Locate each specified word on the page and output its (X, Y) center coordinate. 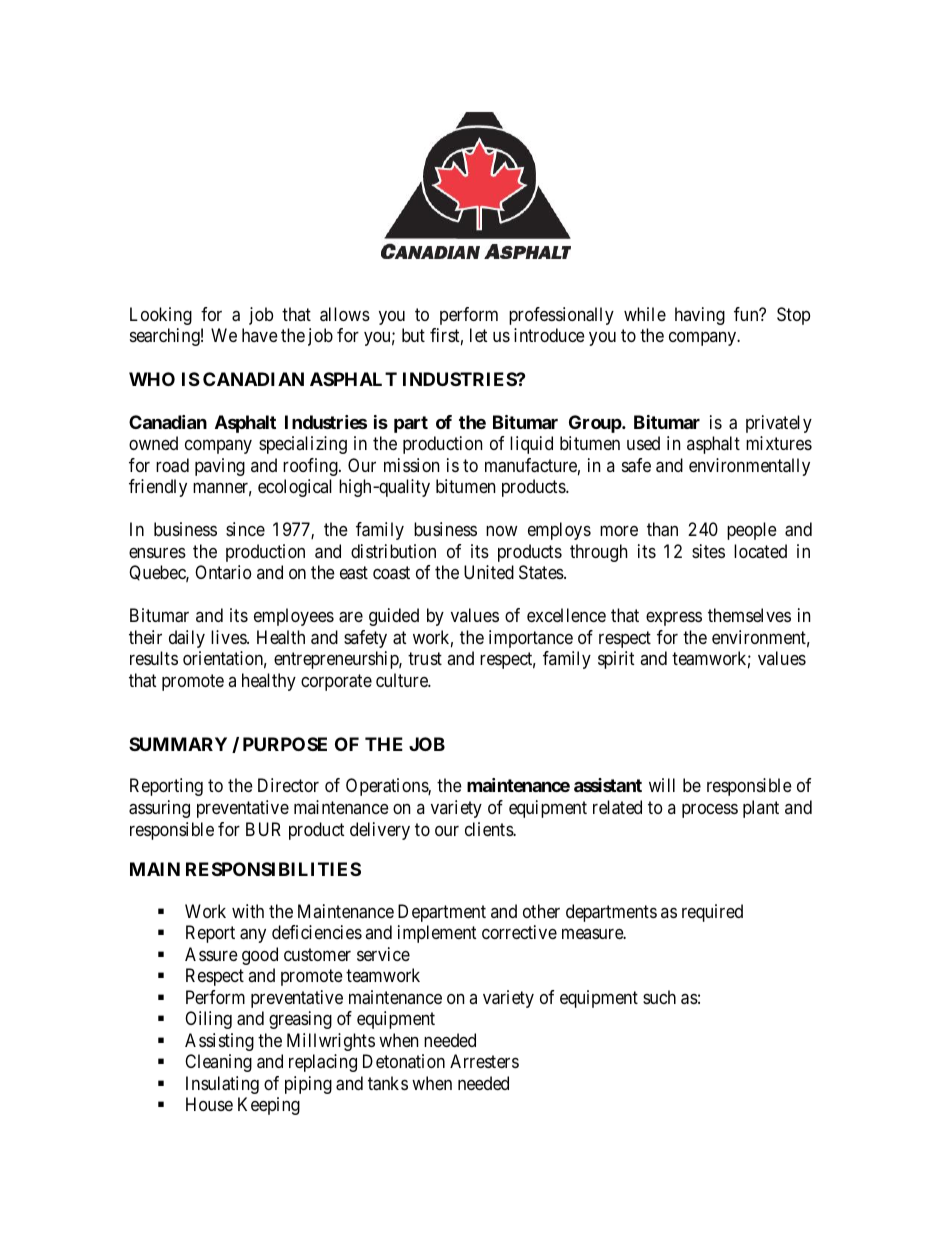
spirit (616, 660)
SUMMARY (178, 744)
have (260, 335)
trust (425, 658)
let (478, 335)
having (700, 316)
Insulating (222, 1085)
